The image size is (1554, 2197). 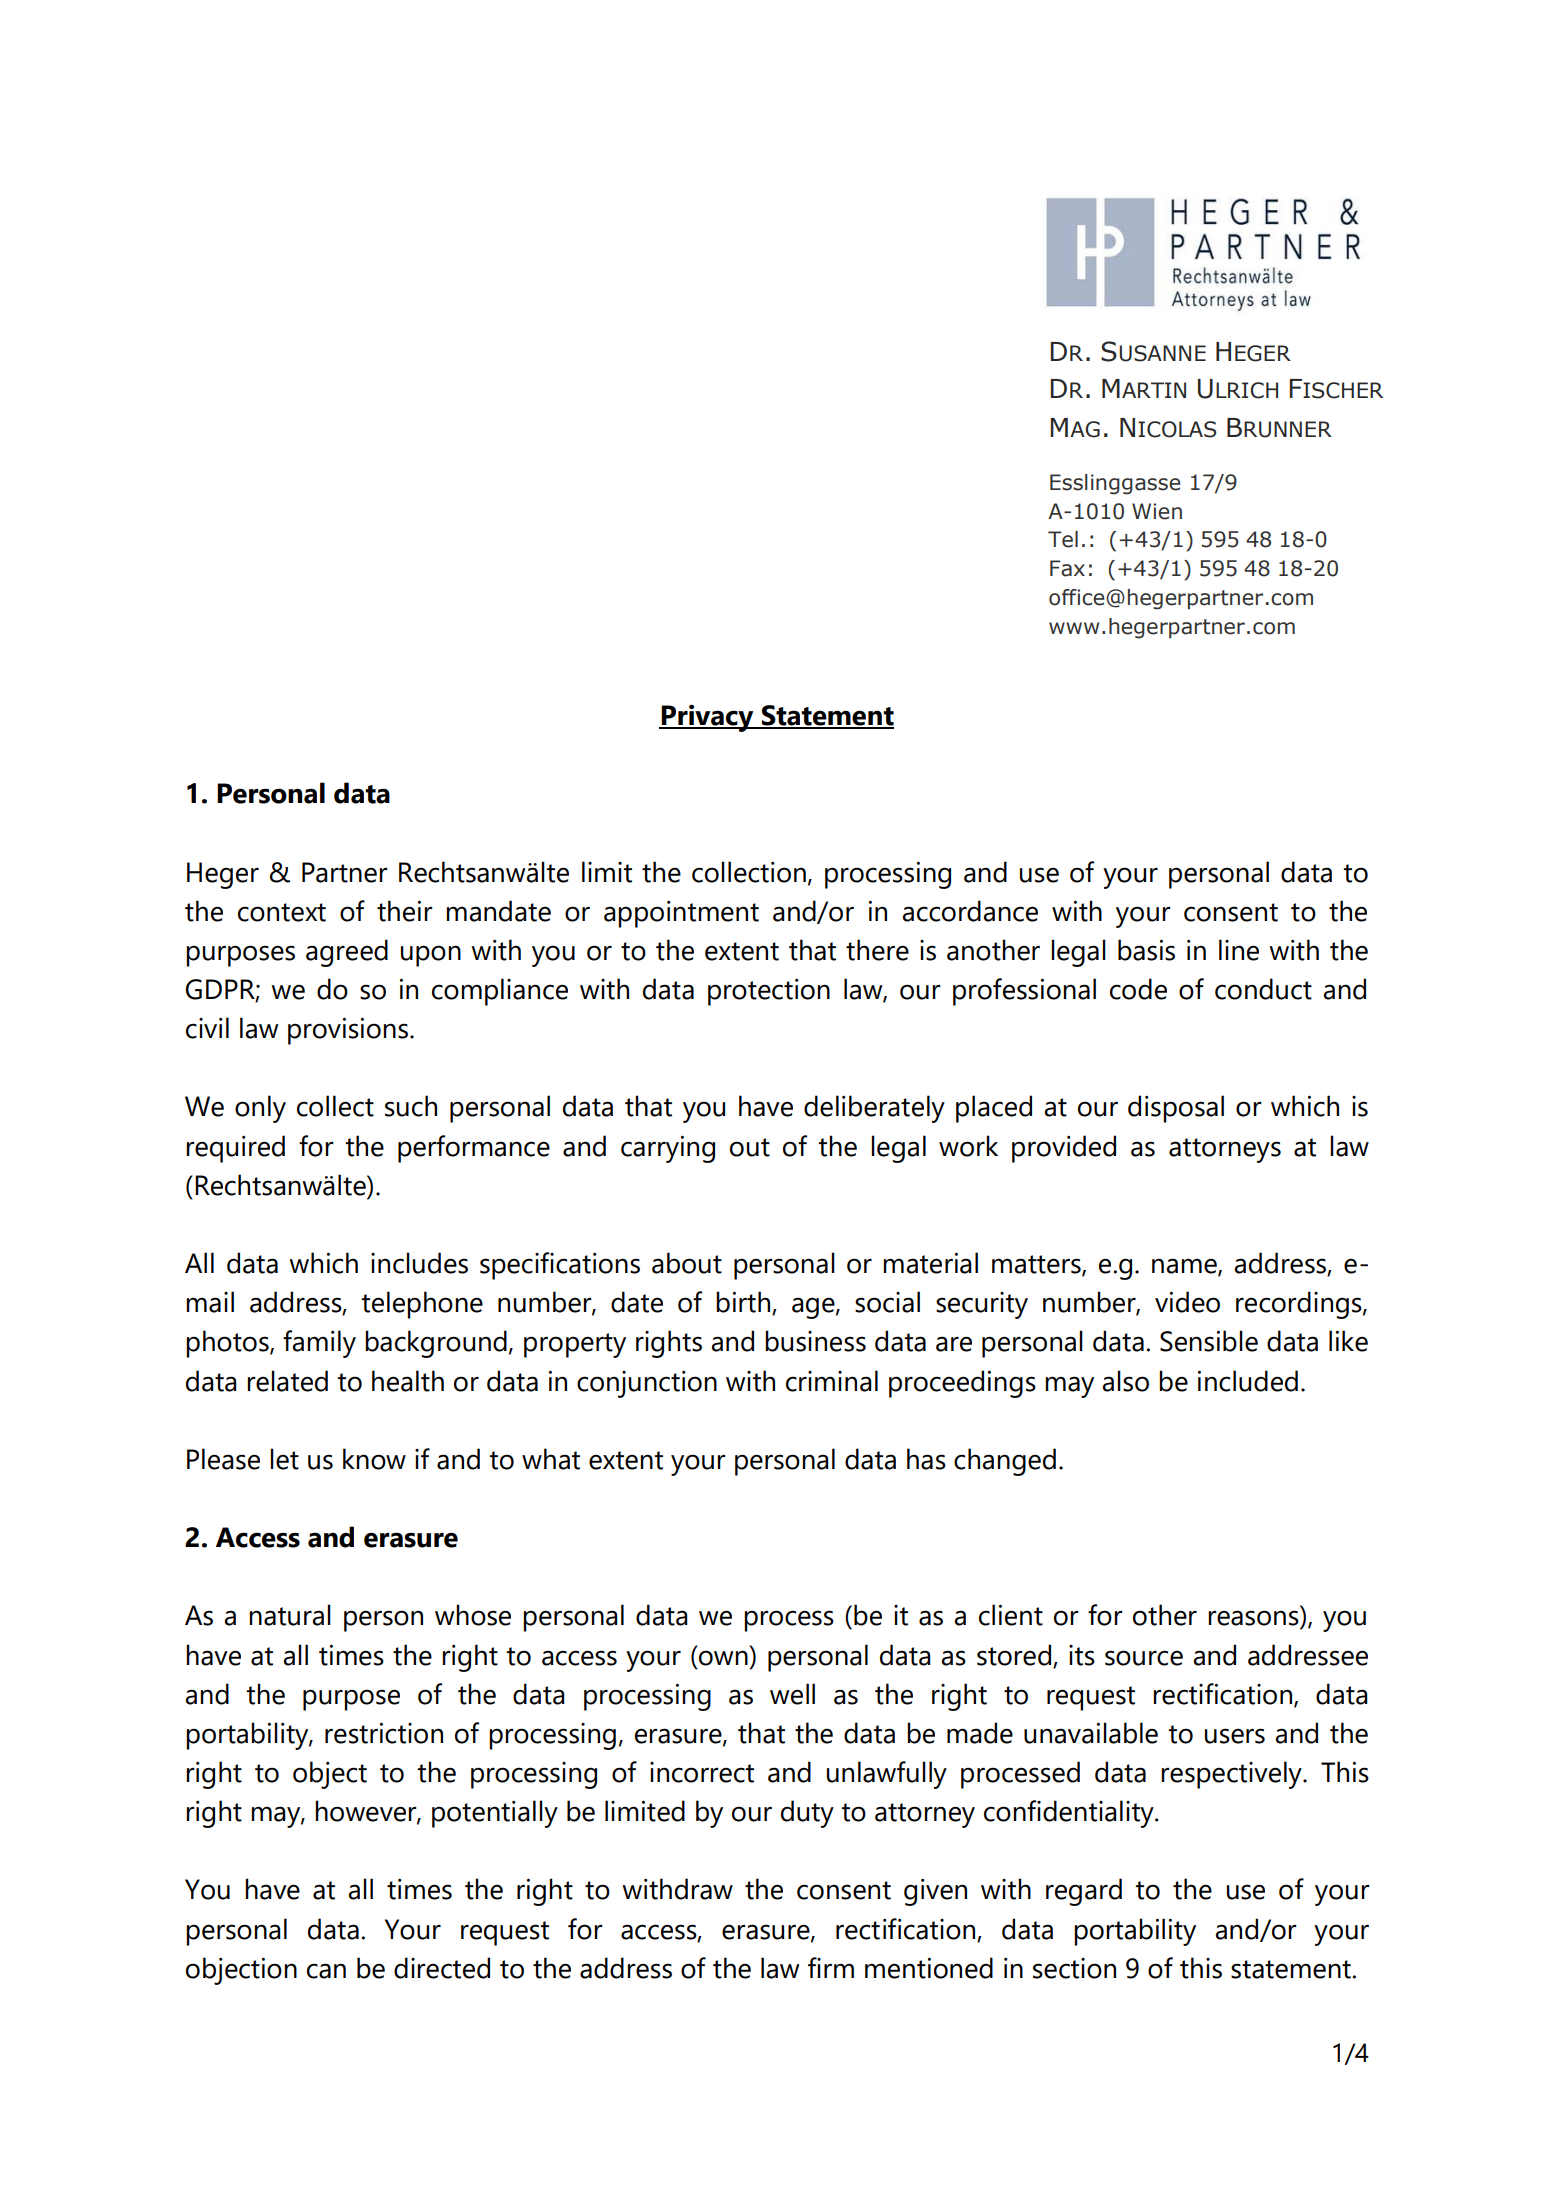 What do you see at coordinates (687, 1263) in the screenshot?
I see `about` at bounding box center [687, 1263].
